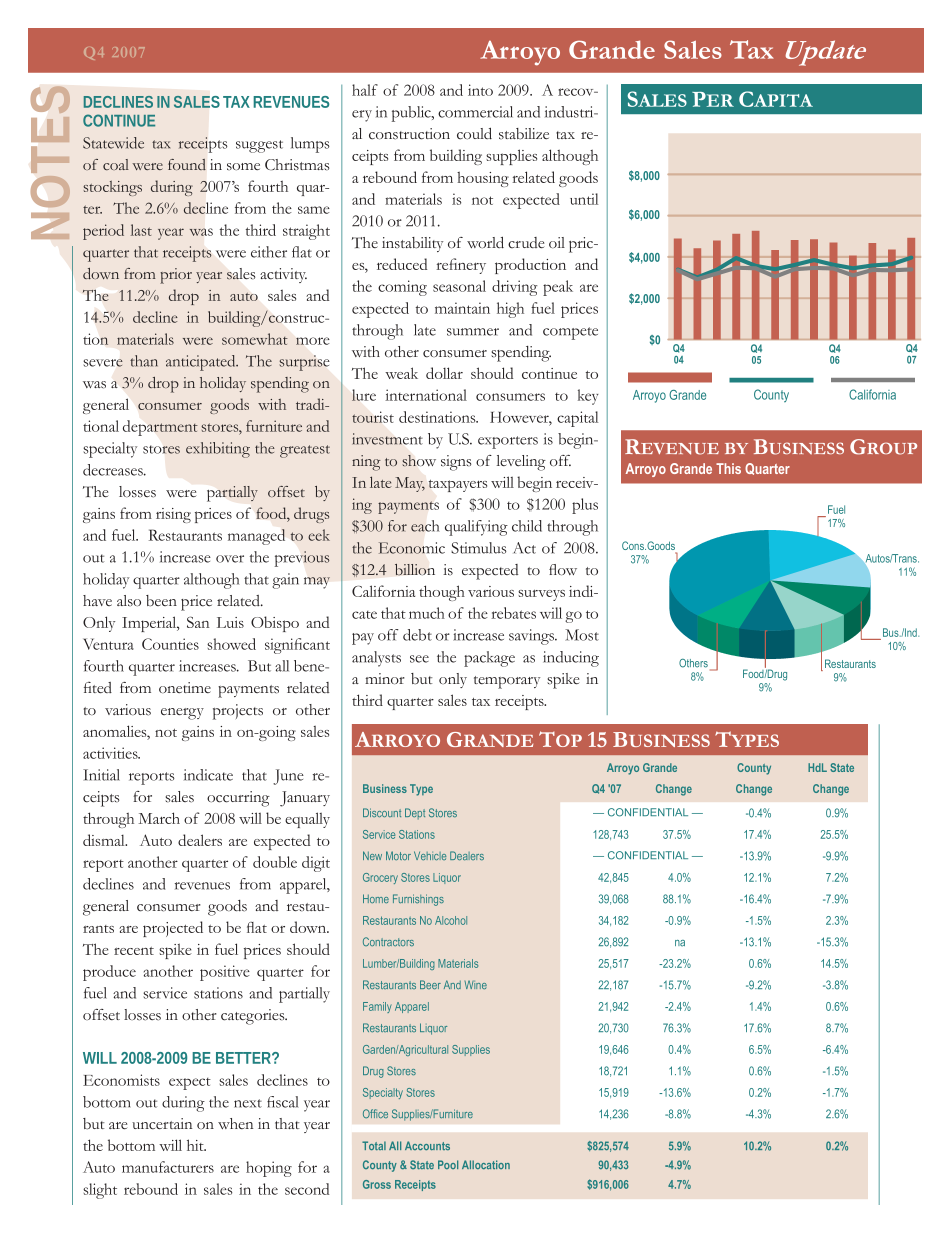  I want to click on savings, so click(533, 637).
